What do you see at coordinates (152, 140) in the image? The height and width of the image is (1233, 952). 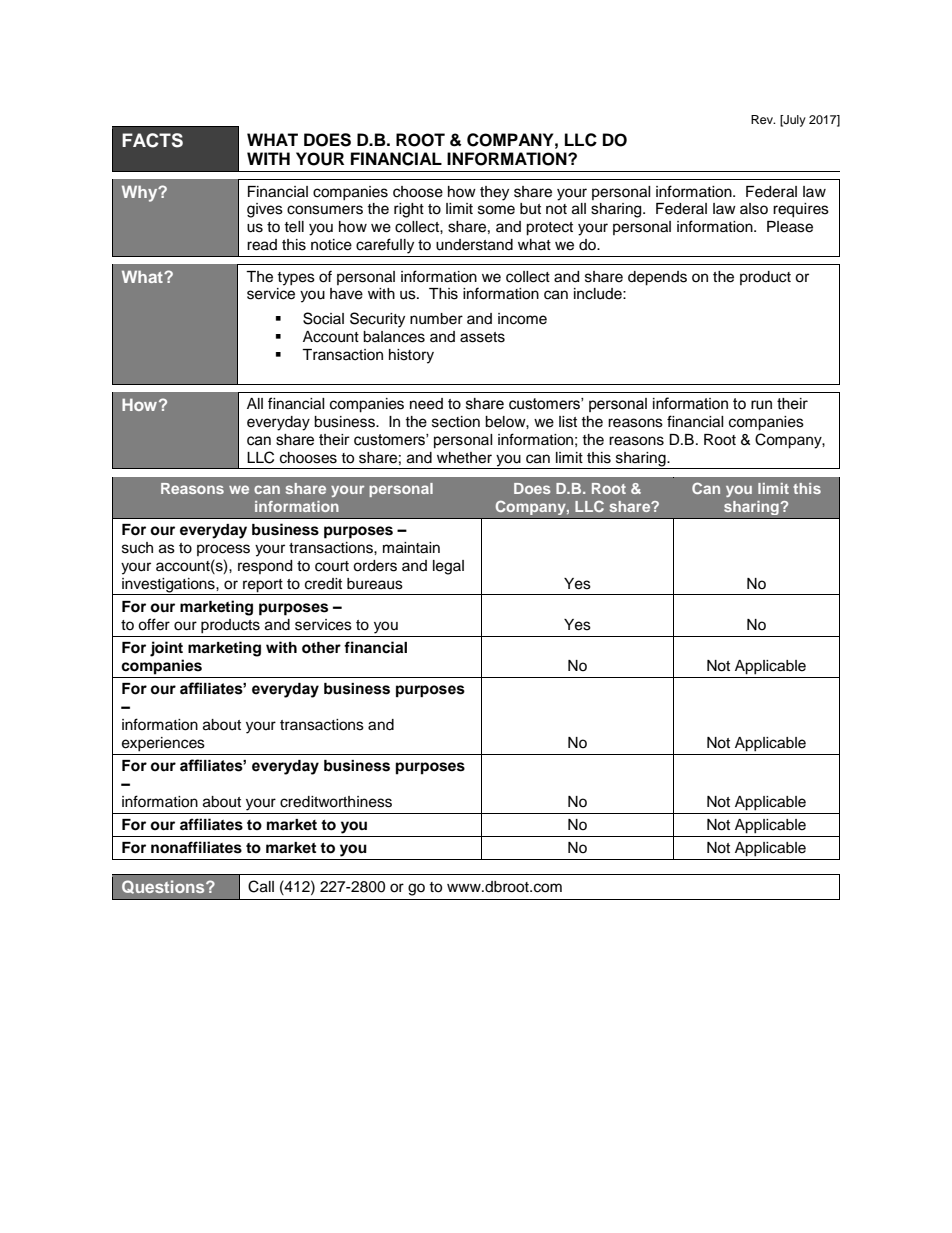 I see `FACTS` at bounding box center [152, 140].
